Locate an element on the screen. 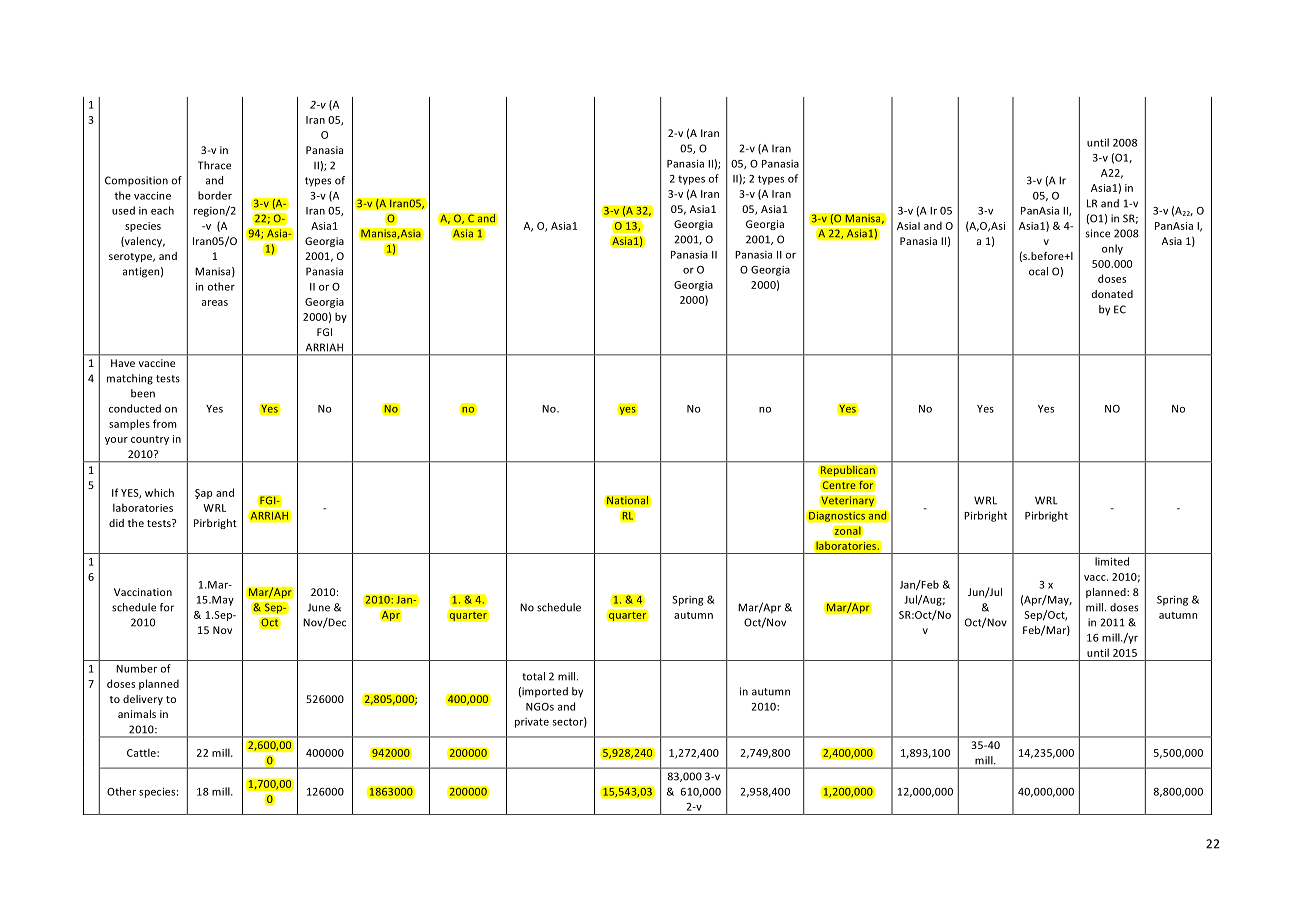 The image size is (1308, 924). border is located at coordinates (215, 195).
